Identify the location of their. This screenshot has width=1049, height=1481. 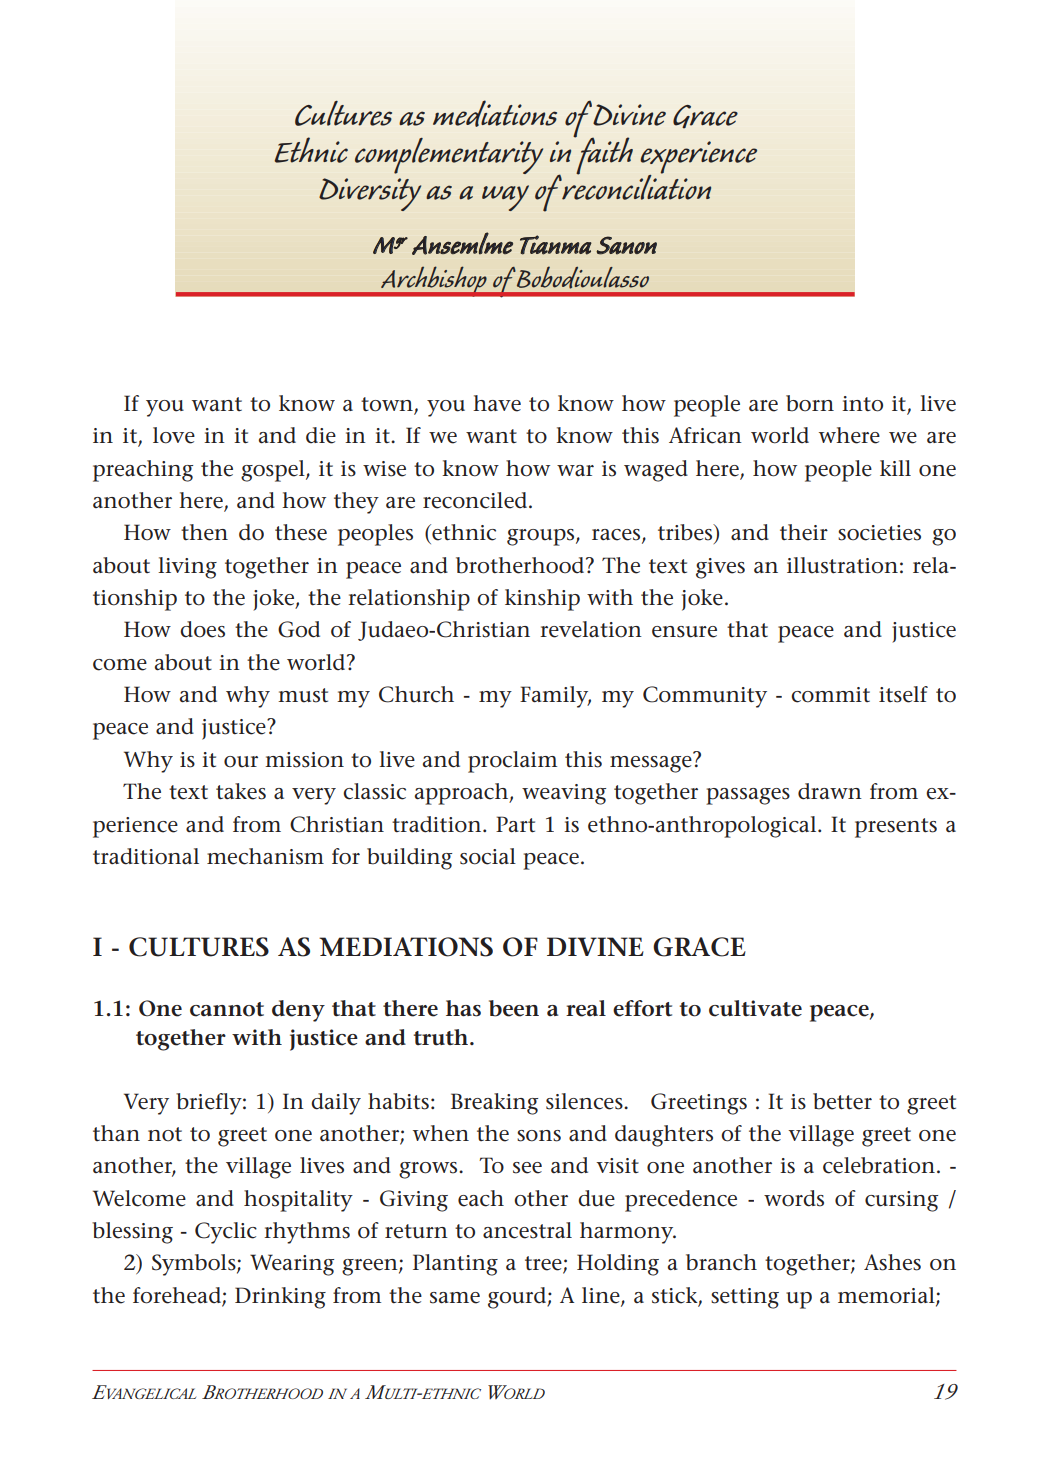
(804, 532).
